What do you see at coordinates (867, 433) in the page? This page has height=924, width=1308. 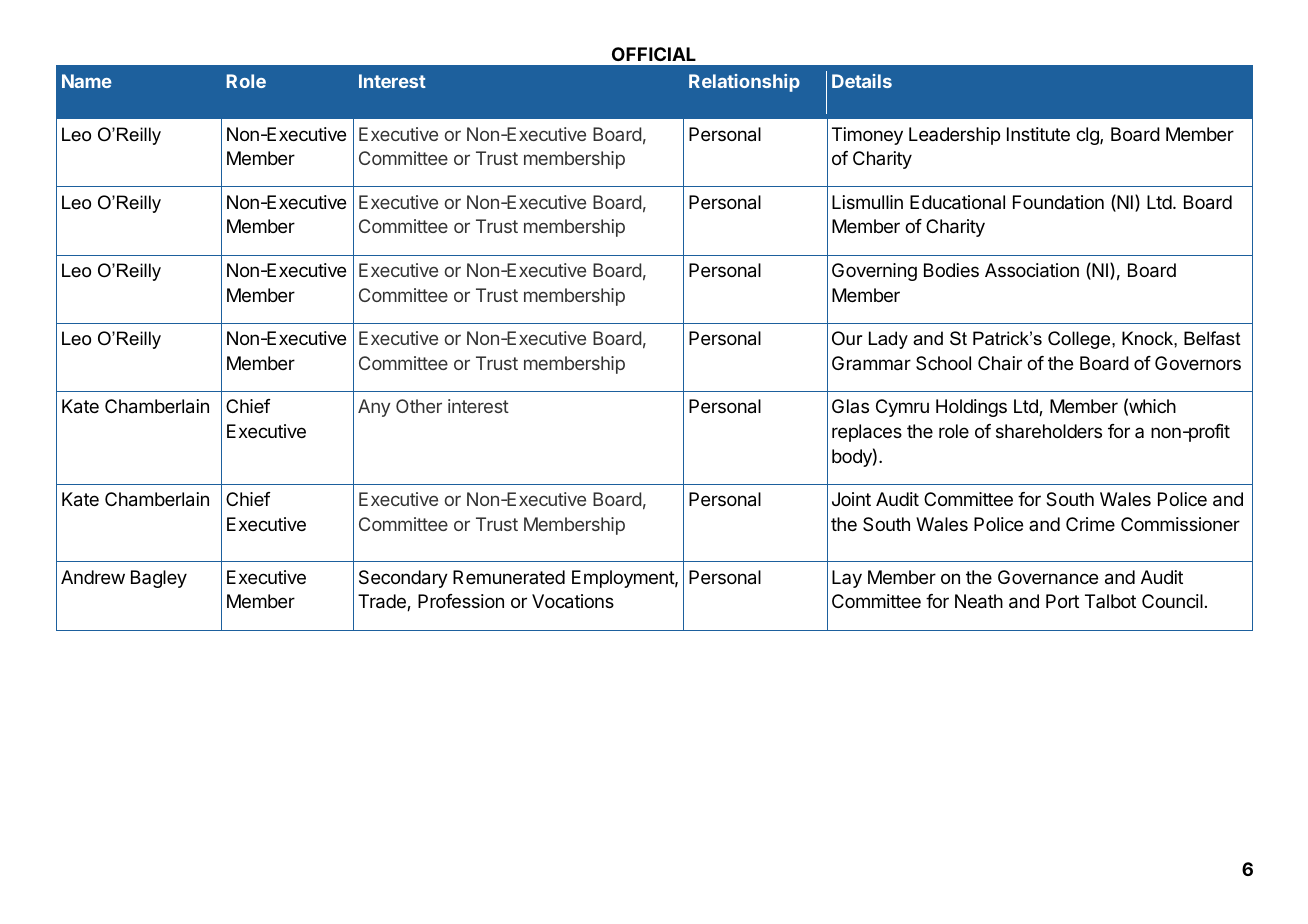 I see `replaces` at bounding box center [867, 433].
